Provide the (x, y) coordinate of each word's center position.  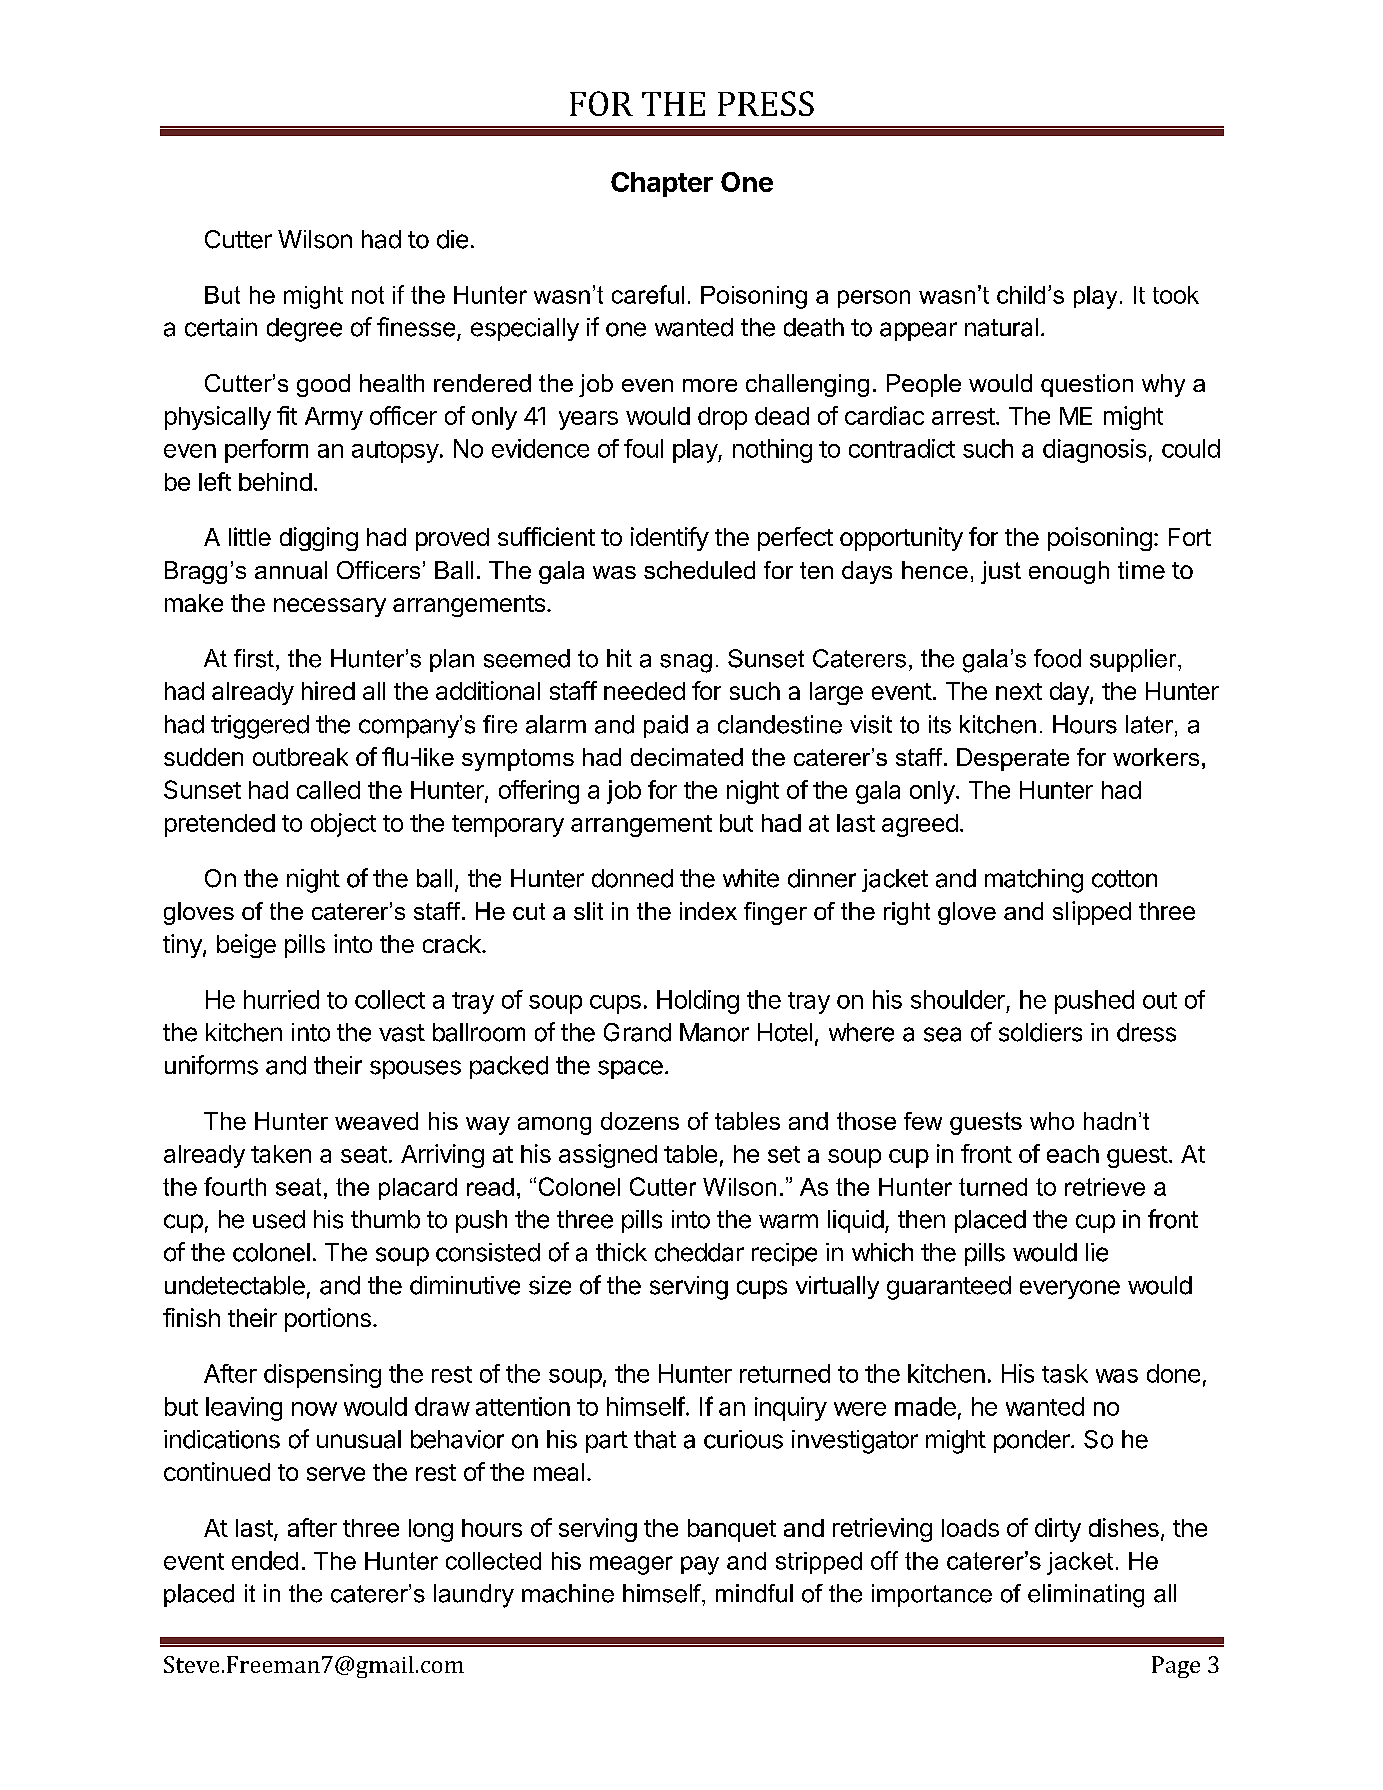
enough (1069, 572)
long (431, 1530)
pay (700, 1565)
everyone (1070, 1289)
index (708, 911)
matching (1034, 881)
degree (304, 330)
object (343, 825)
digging (319, 539)
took (1176, 295)
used (279, 1219)
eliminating (1086, 1596)
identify (670, 539)
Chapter (662, 184)
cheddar (699, 1252)
